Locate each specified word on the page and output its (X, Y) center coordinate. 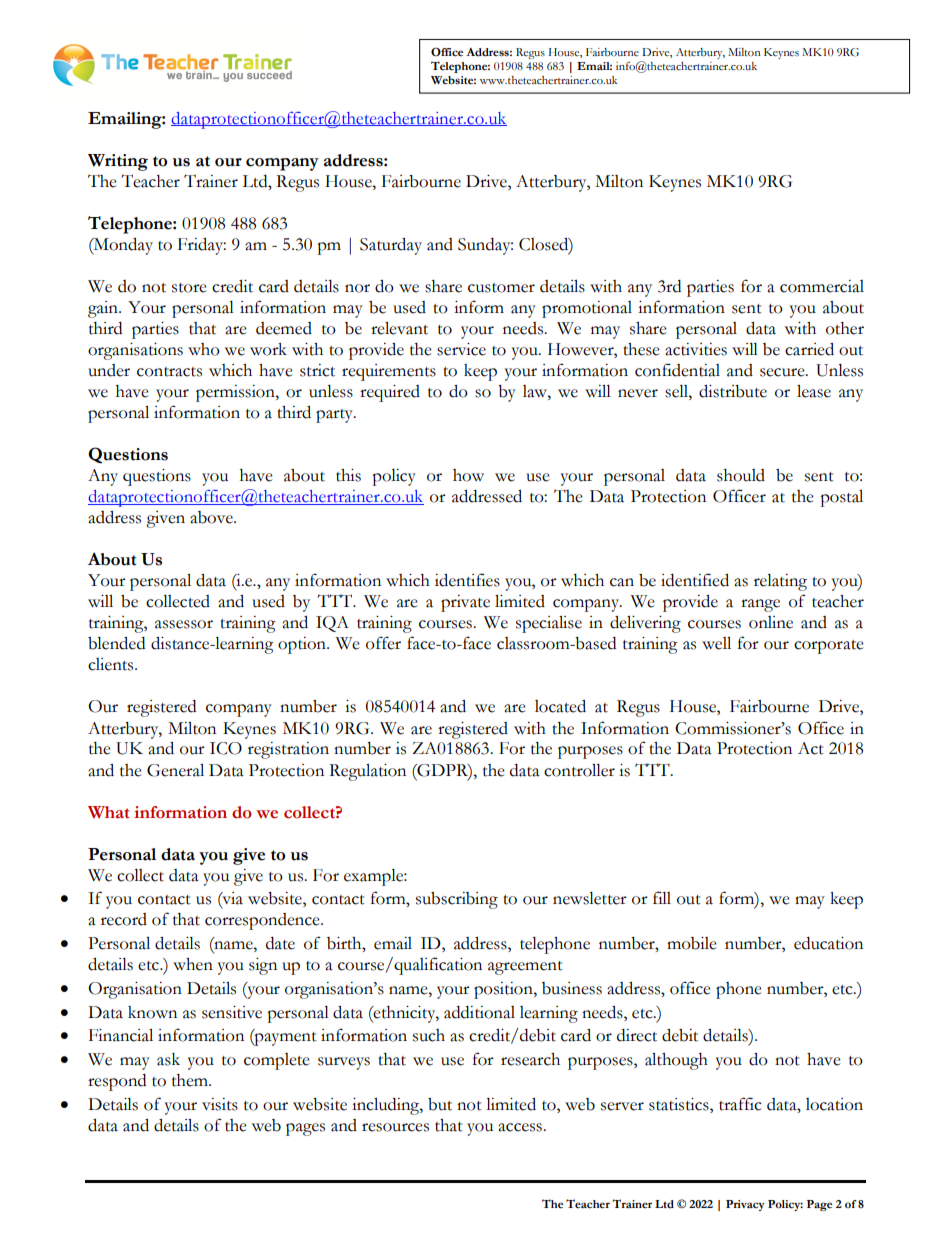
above (212, 517)
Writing (118, 162)
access (521, 1127)
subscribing (457, 900)
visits (220, 1104)
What (109, 812)
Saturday (391, 246)
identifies (467, 580)
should (741, 475)
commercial (822, 286)
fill (662, 897)
